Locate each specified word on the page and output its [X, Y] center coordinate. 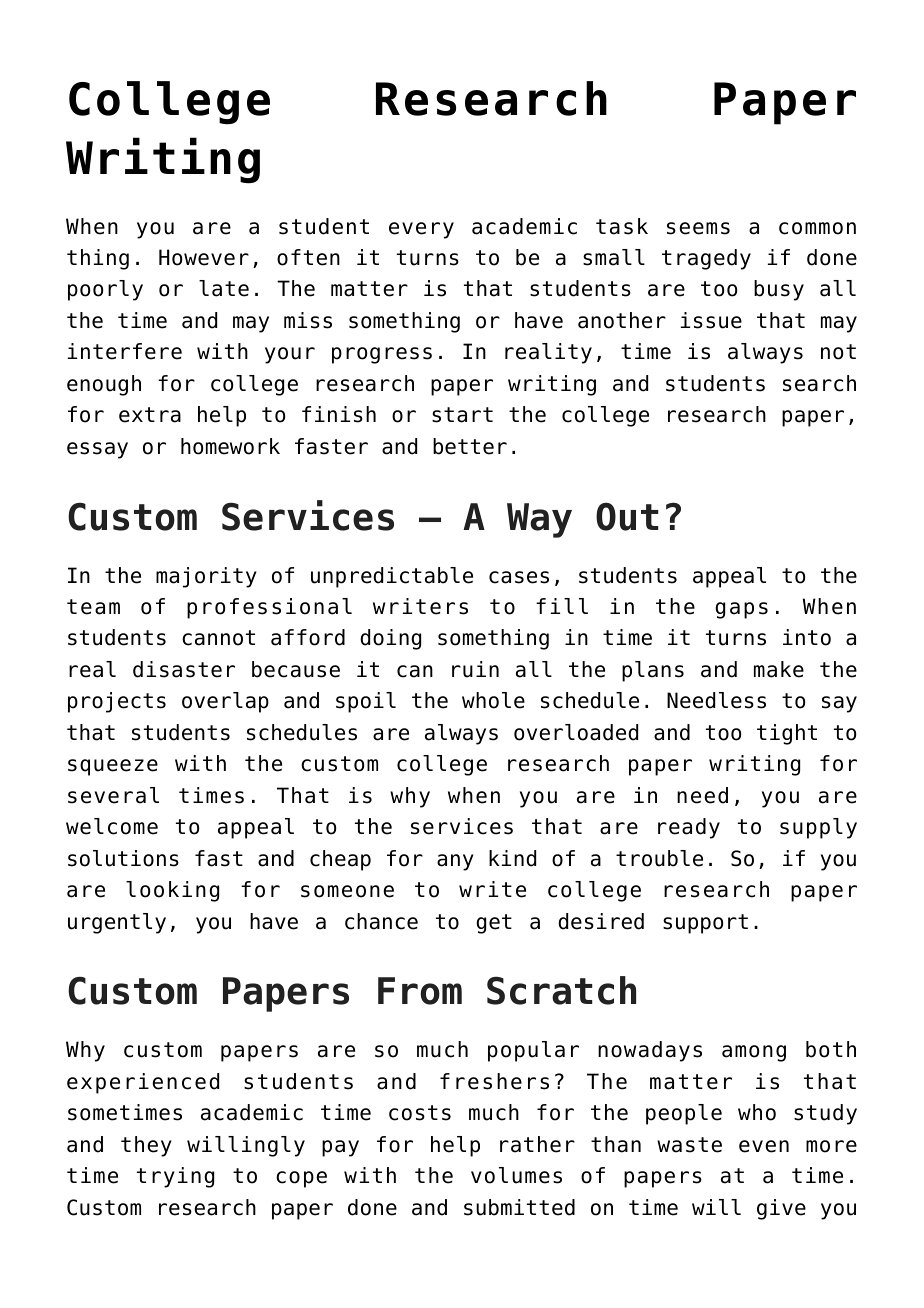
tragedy [706, 259]
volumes [516, 1175]
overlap [225, 702]
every [421, 230]
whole [493, 700]
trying [175, 1177]
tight [787, 734]
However [204, 257]
